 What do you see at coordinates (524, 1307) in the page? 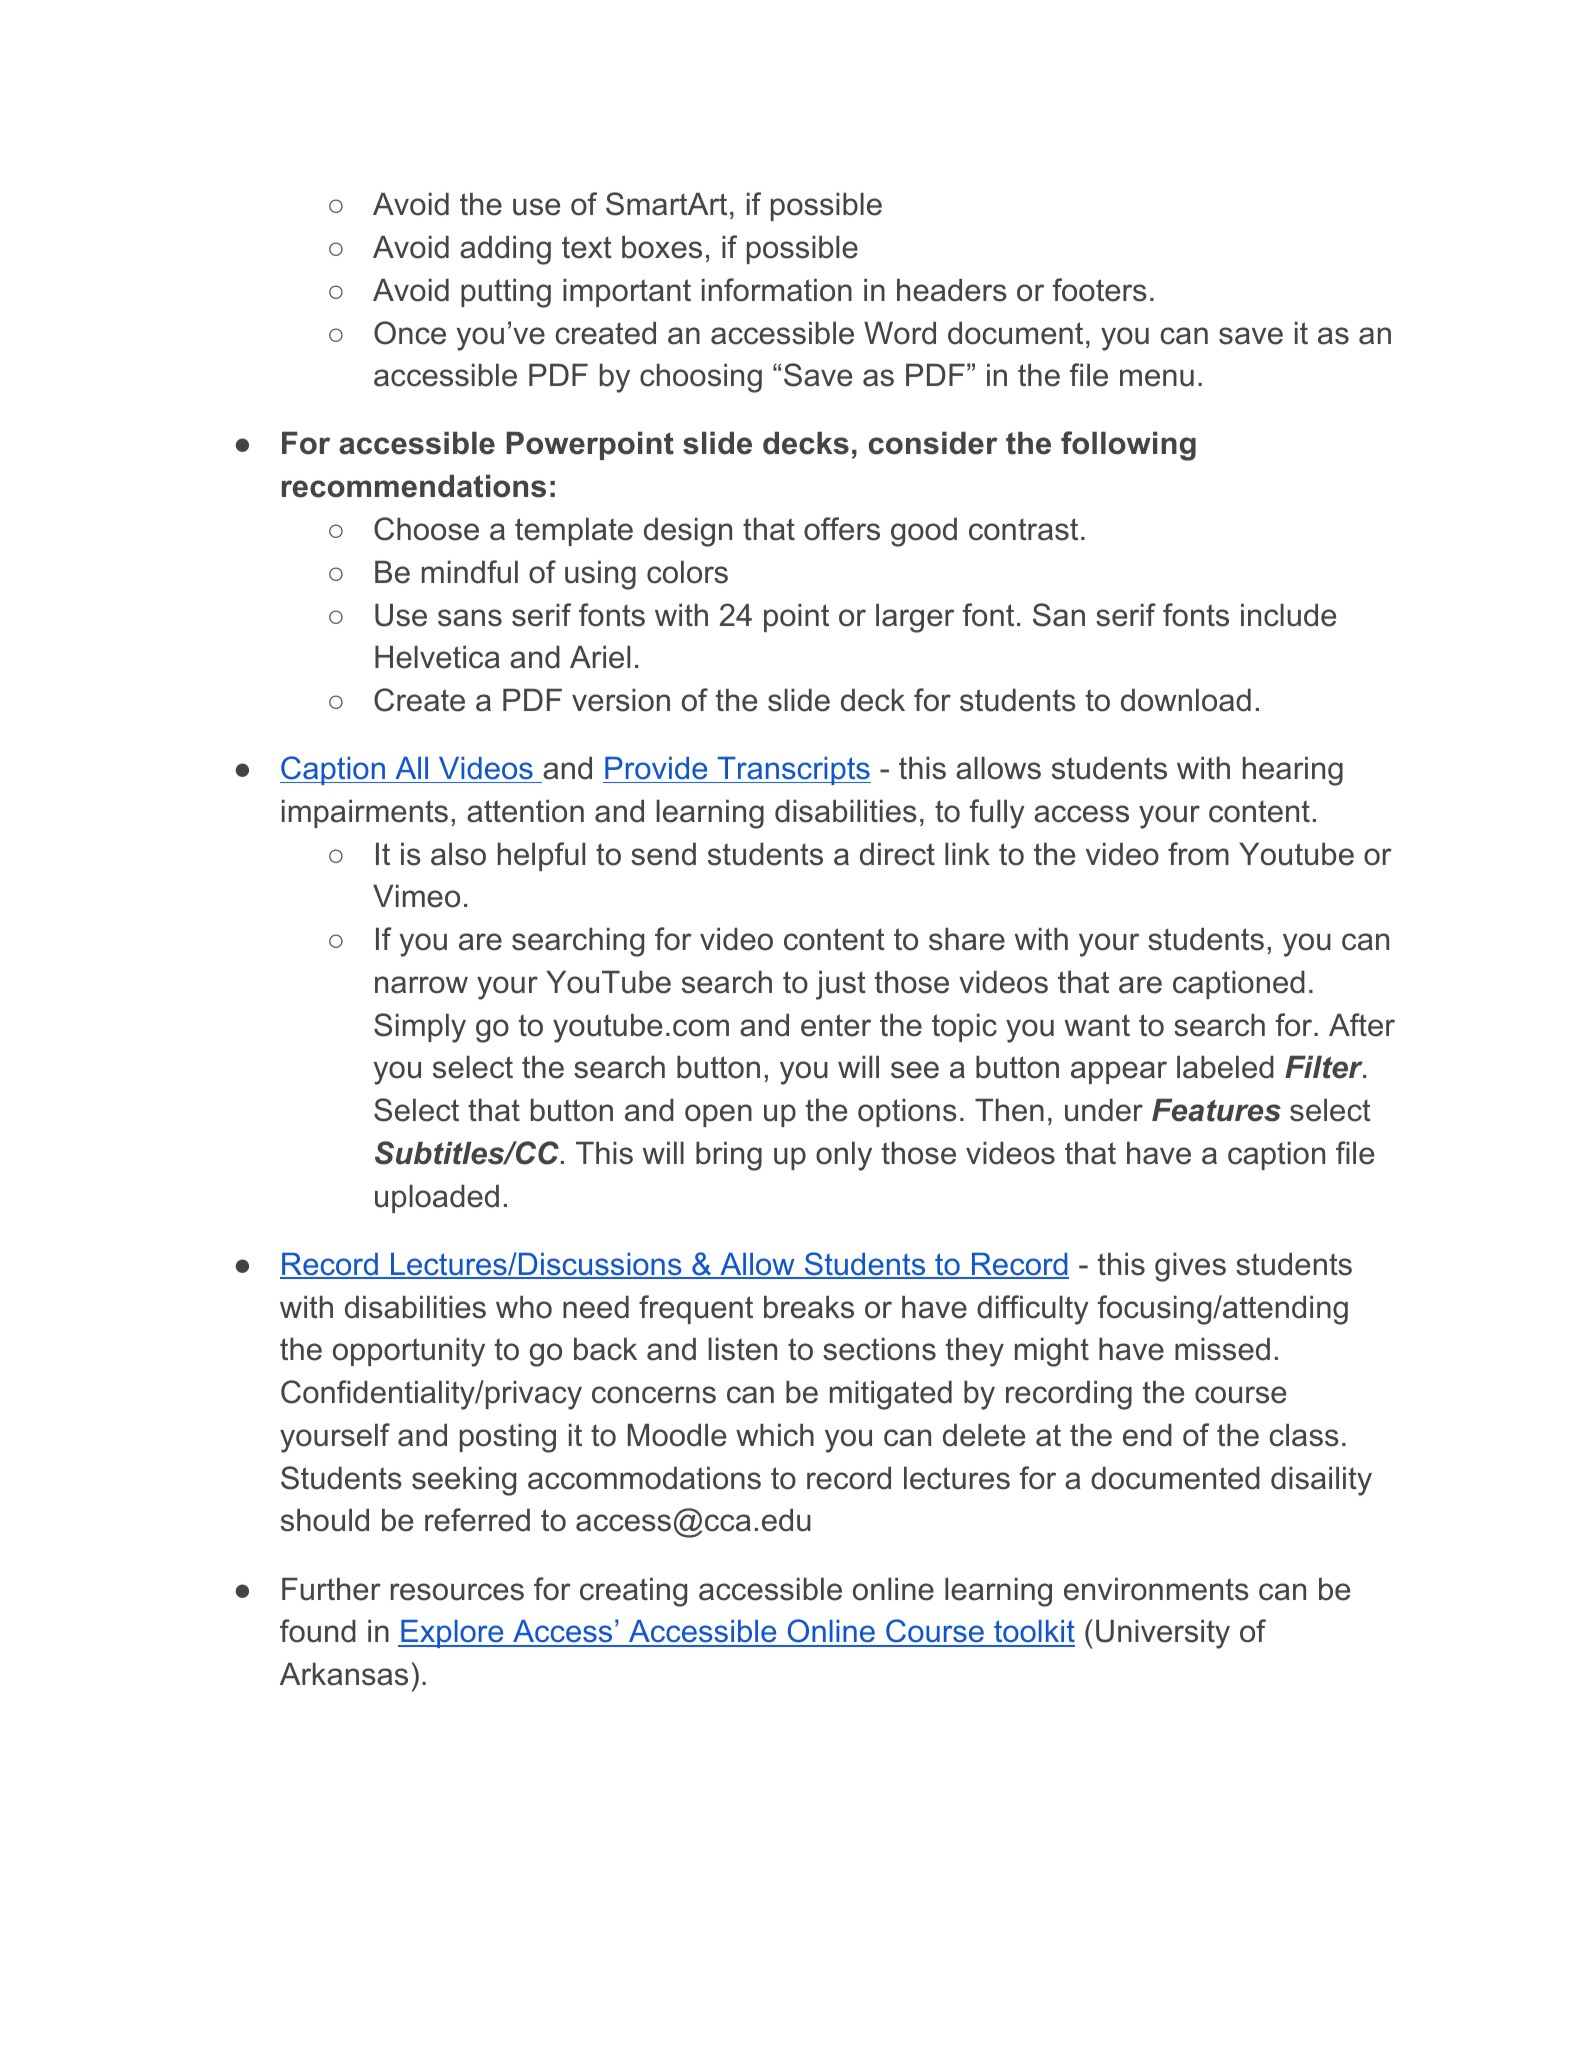
I see `who` at bounding box center [524, 1307].
